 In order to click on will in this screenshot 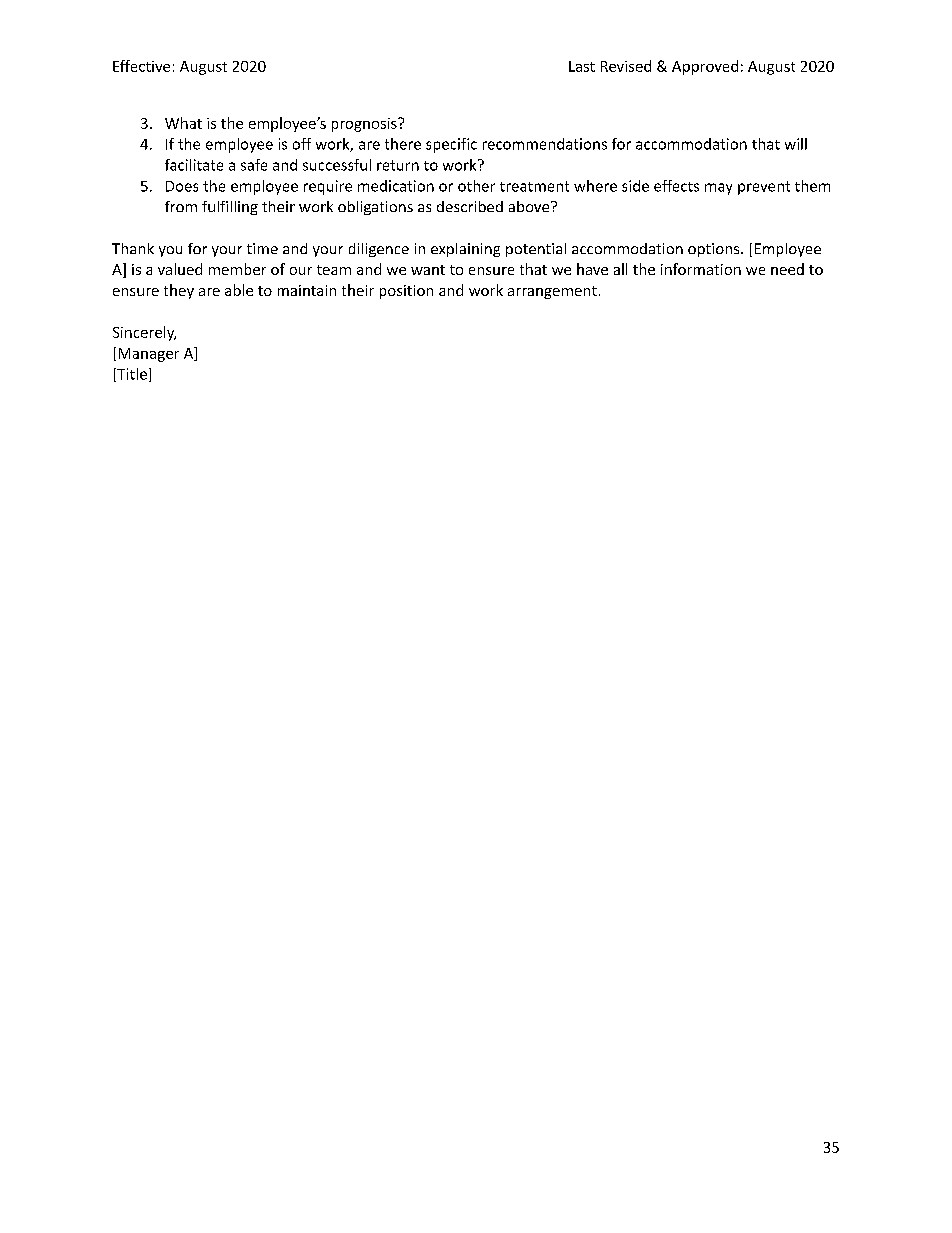, I will do `click(796, 144)`.
